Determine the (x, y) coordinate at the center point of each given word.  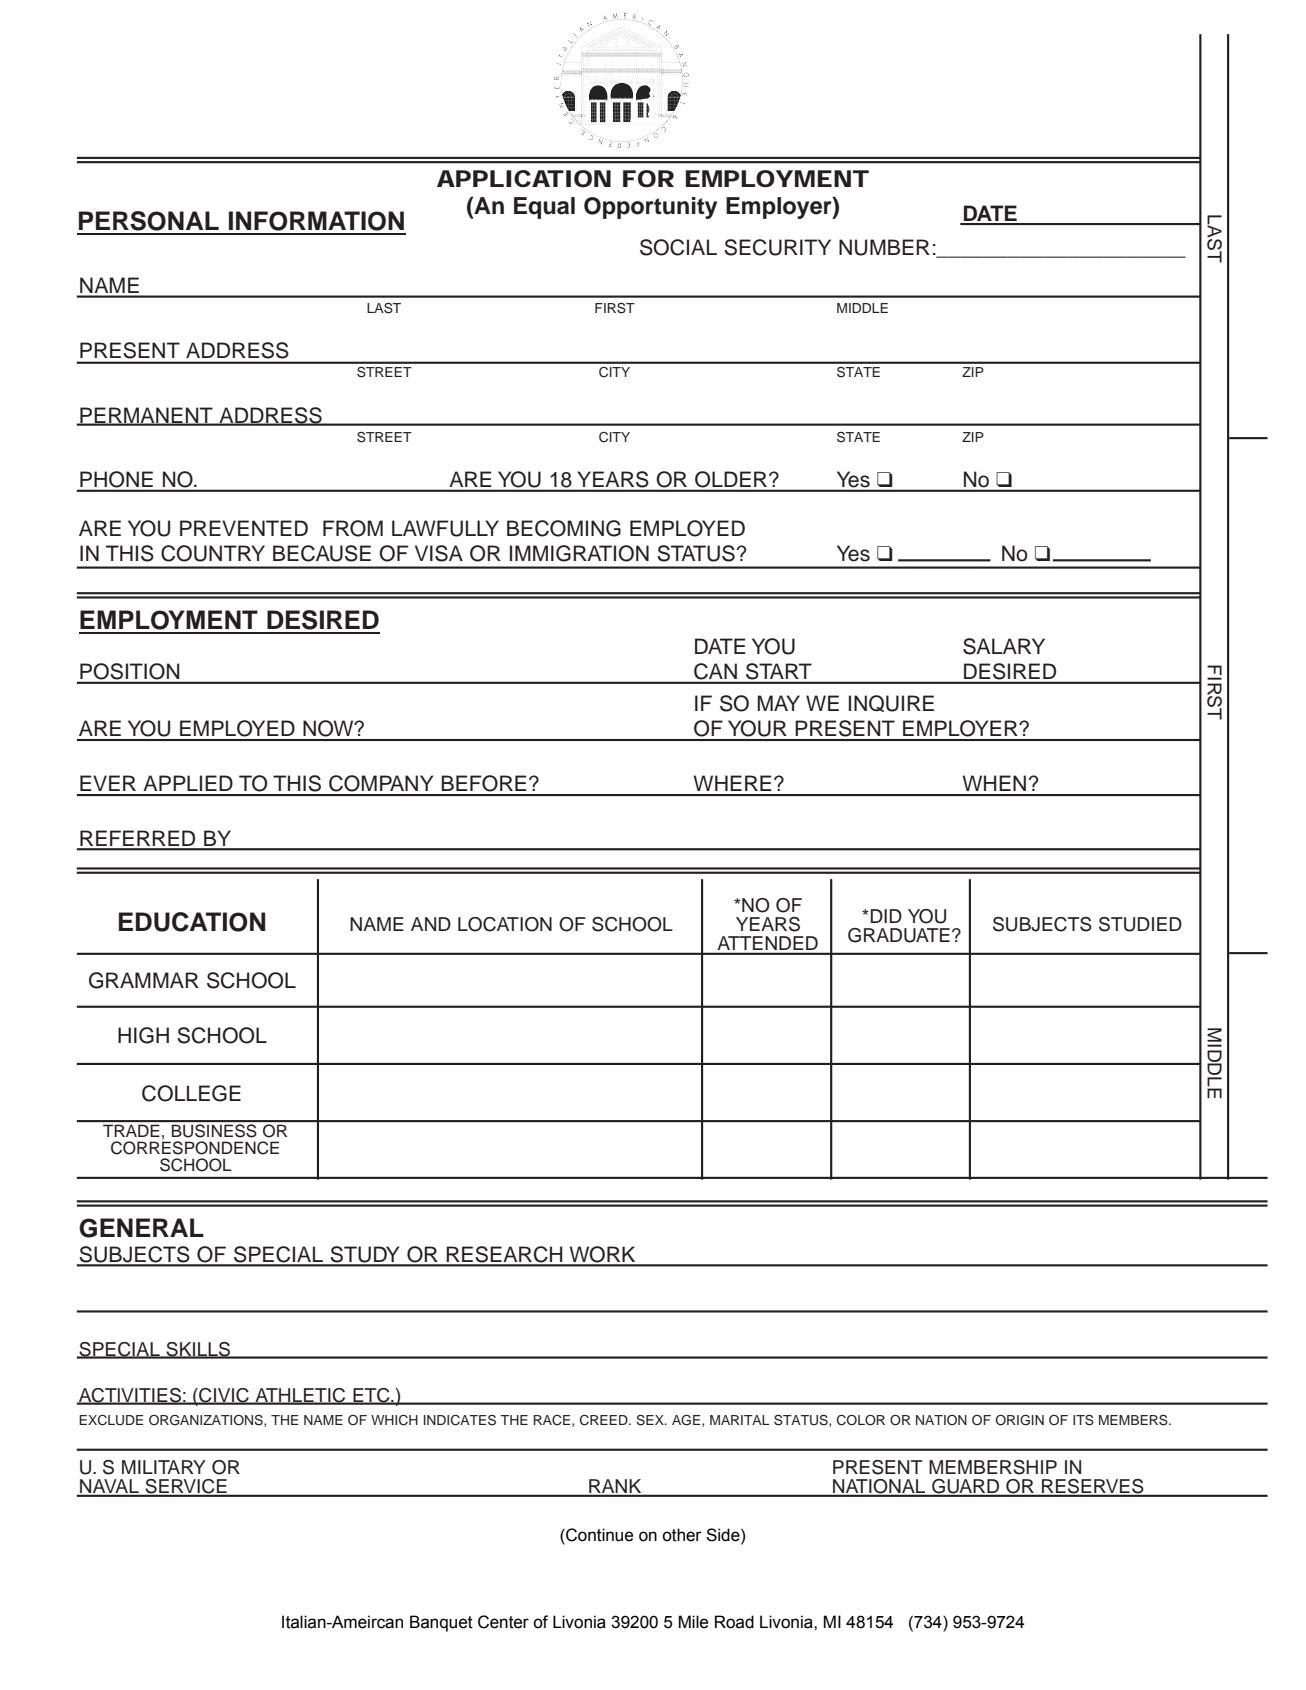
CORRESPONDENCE (195, 1147)
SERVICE (186, 1487)
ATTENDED (768, 943)
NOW (329, 728)
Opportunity (650, 208)
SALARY (1004, 646)
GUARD (966, 1487)
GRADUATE (899, 935)
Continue (598, 1535)
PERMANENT (146, 416)
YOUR (757, 728)
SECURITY (777, 247)
